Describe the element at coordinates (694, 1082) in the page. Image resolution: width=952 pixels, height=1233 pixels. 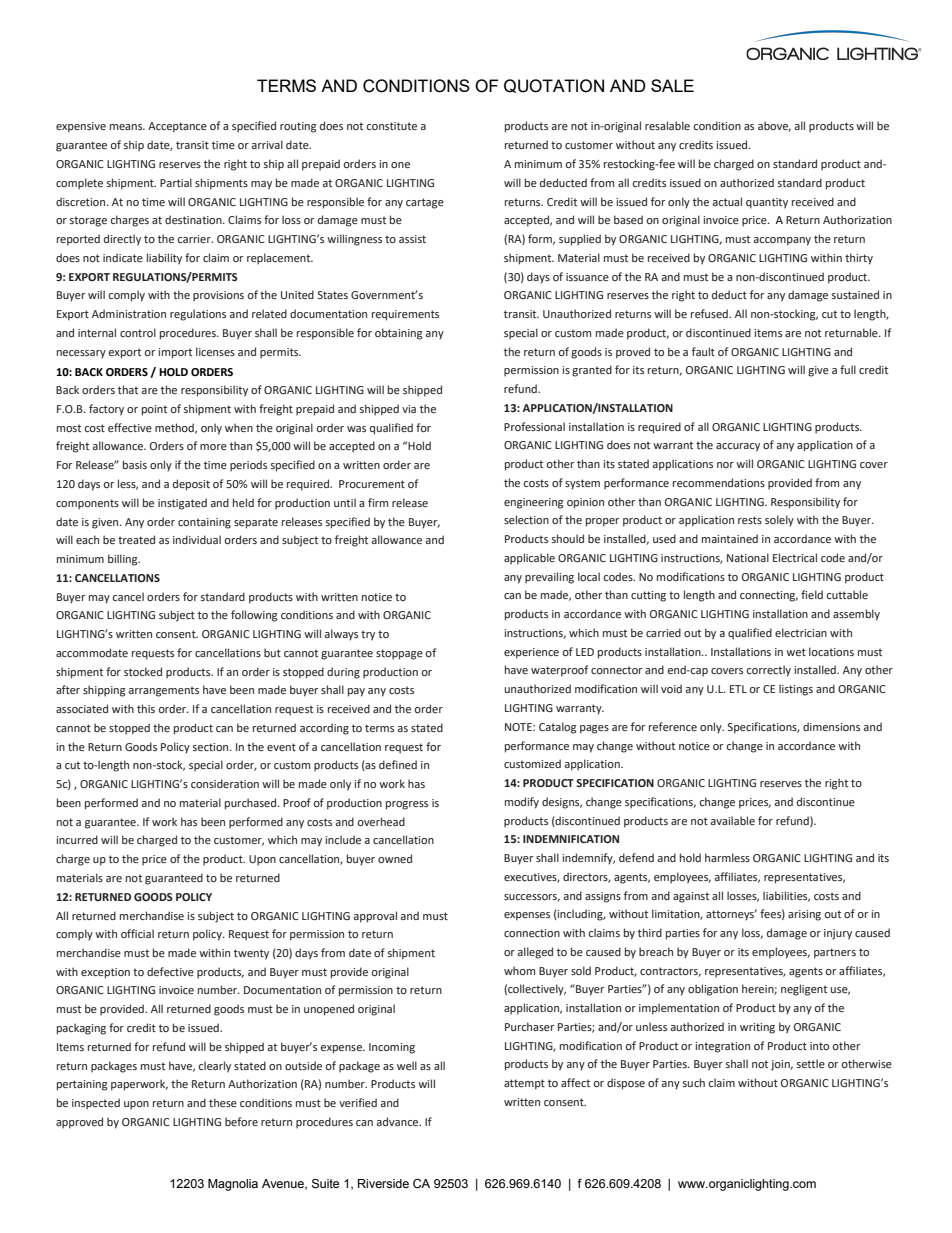
I see `such` at that location.
